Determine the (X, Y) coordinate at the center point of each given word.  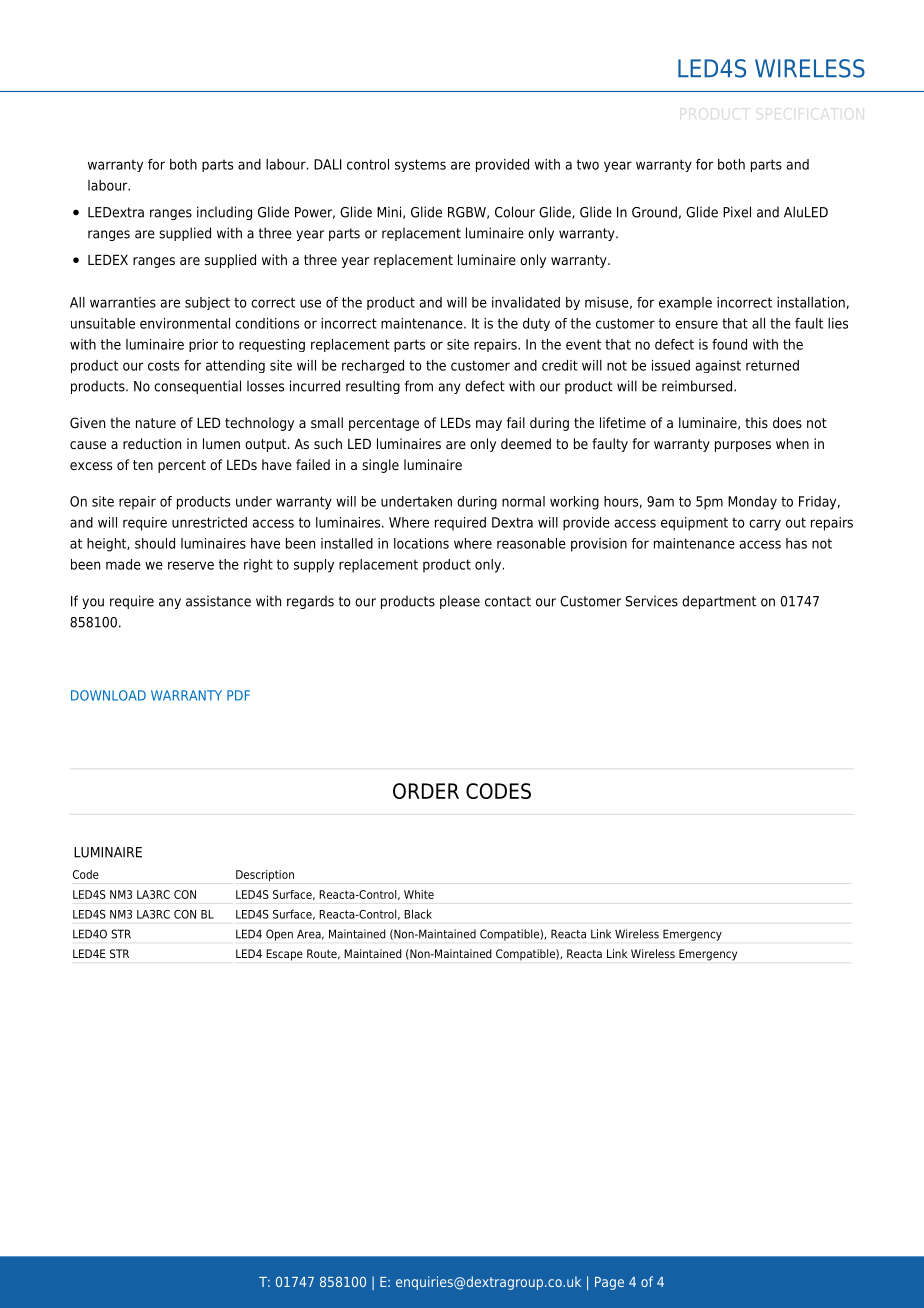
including (224, 213)
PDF (238, 695)
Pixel (737, 212)
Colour (515, 212)
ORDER (426, 791)
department (719, 602)
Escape (284, 955)
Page (609, 1283)
